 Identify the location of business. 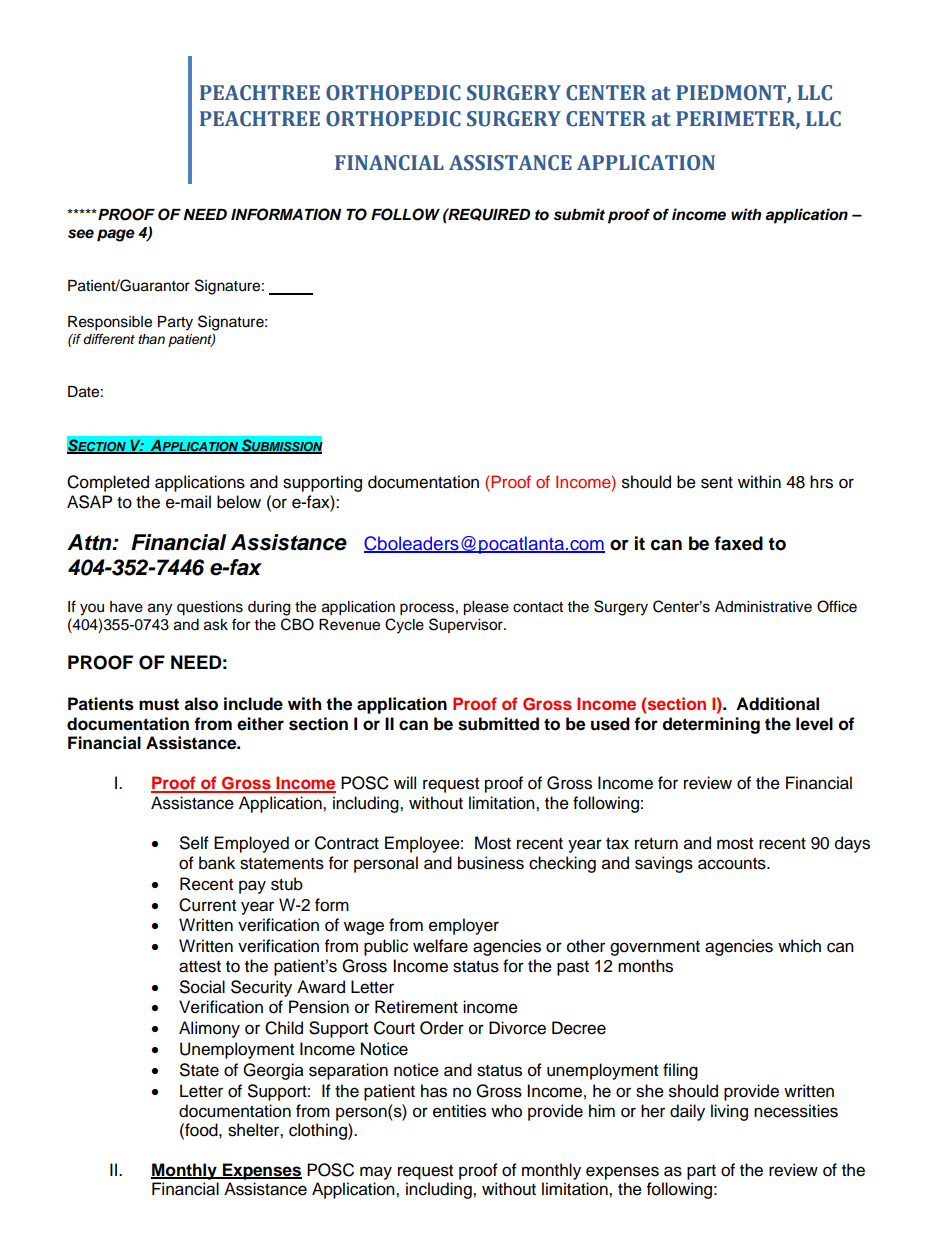
(491, 863).
